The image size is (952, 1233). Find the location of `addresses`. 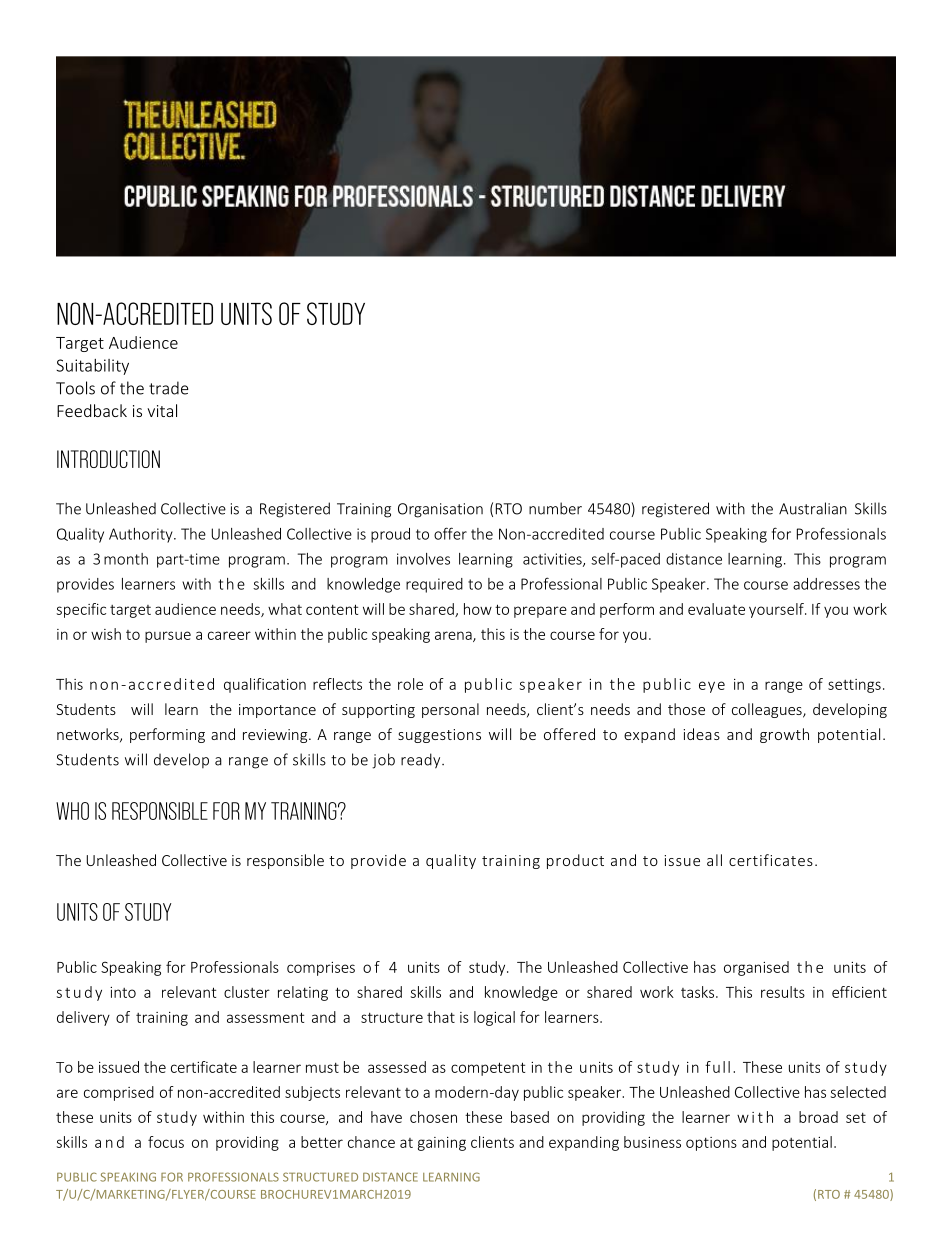

addresses is located at coordinates (826, 584).
